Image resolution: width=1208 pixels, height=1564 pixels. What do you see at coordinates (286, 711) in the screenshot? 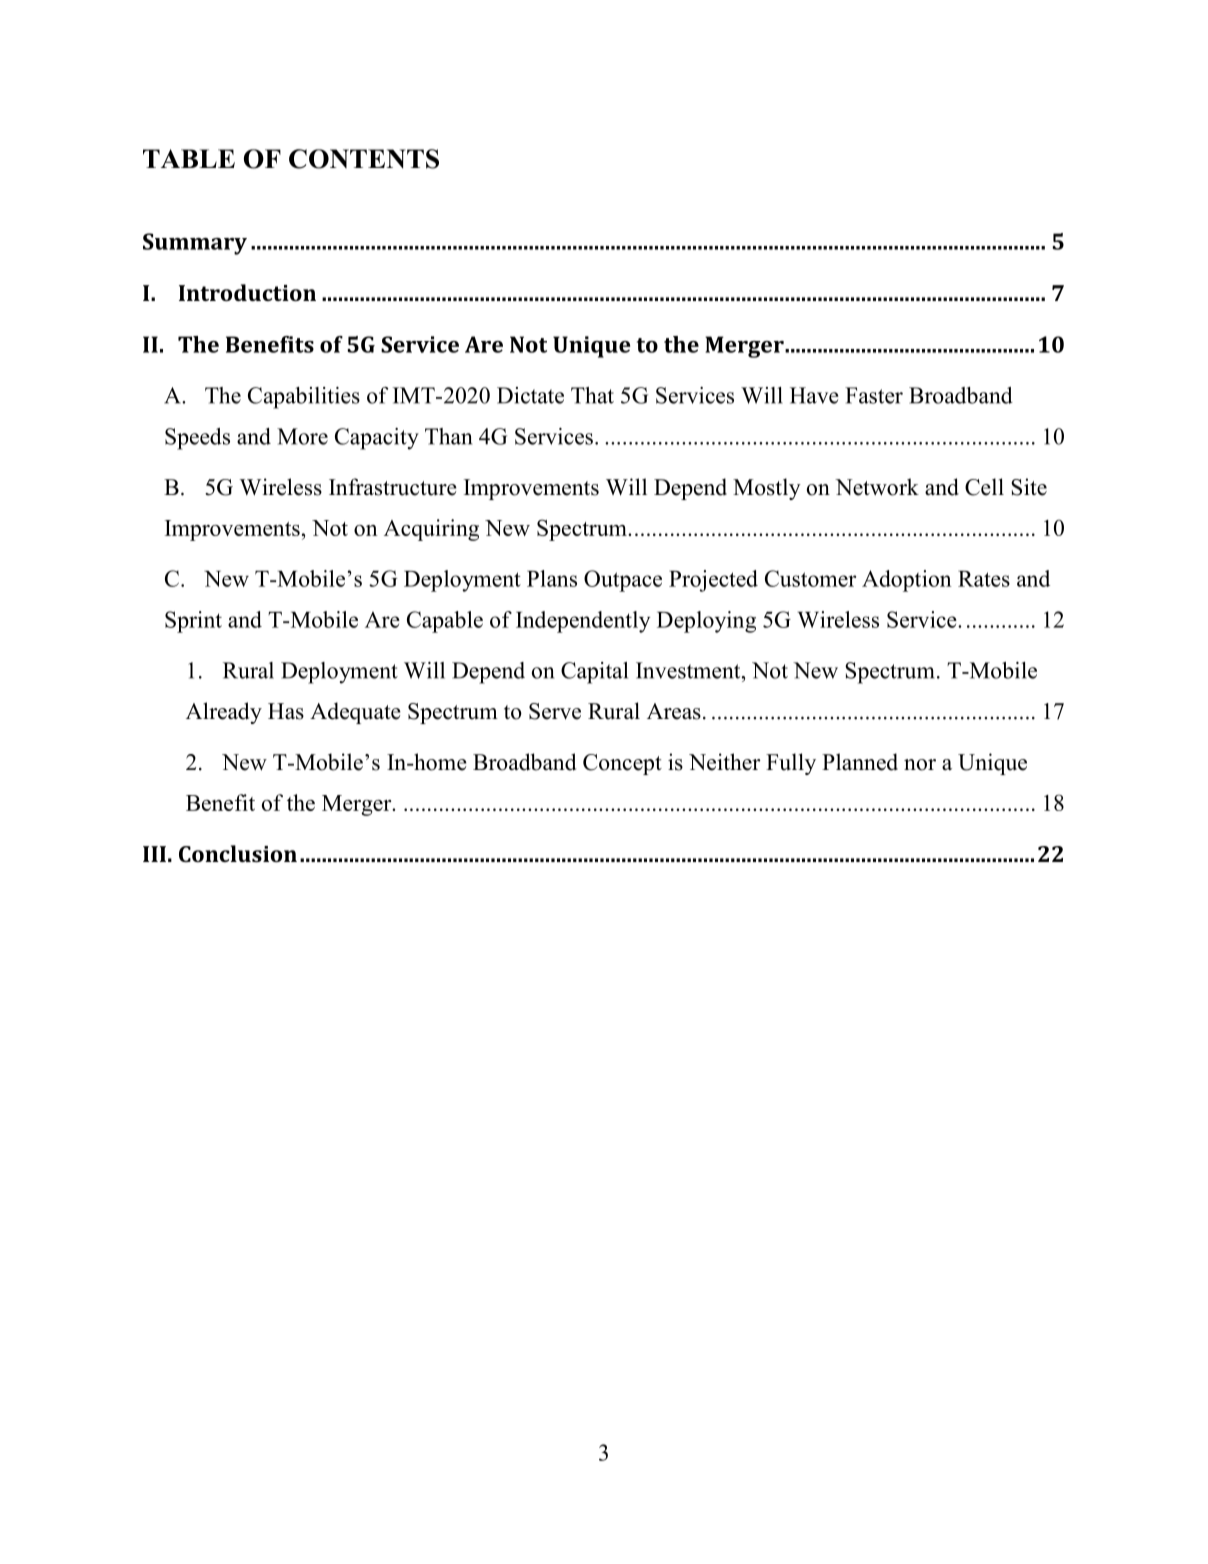
I see `Has` at bounding box center [286, 711].
